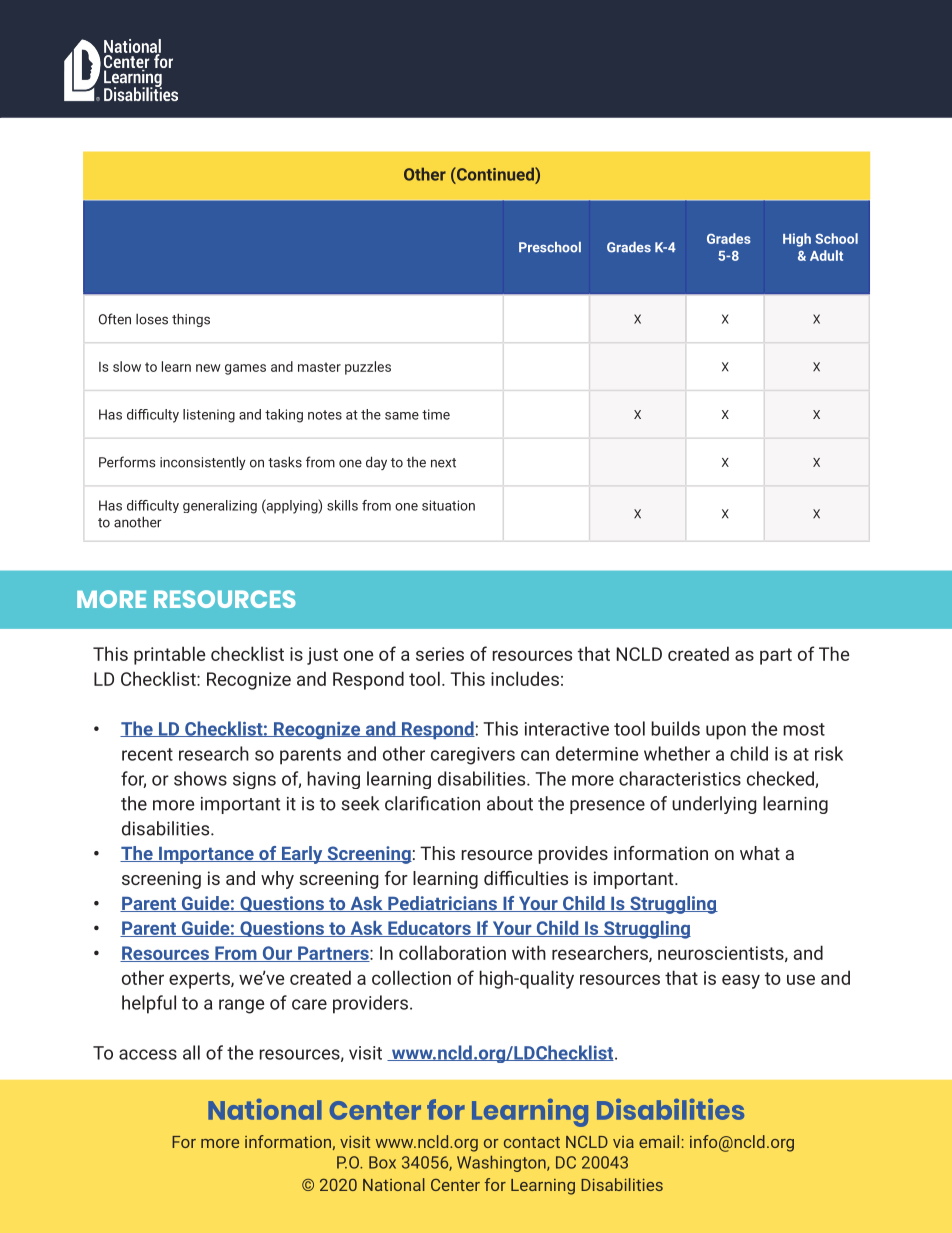  I want to click on upon, so click(726, 732).
